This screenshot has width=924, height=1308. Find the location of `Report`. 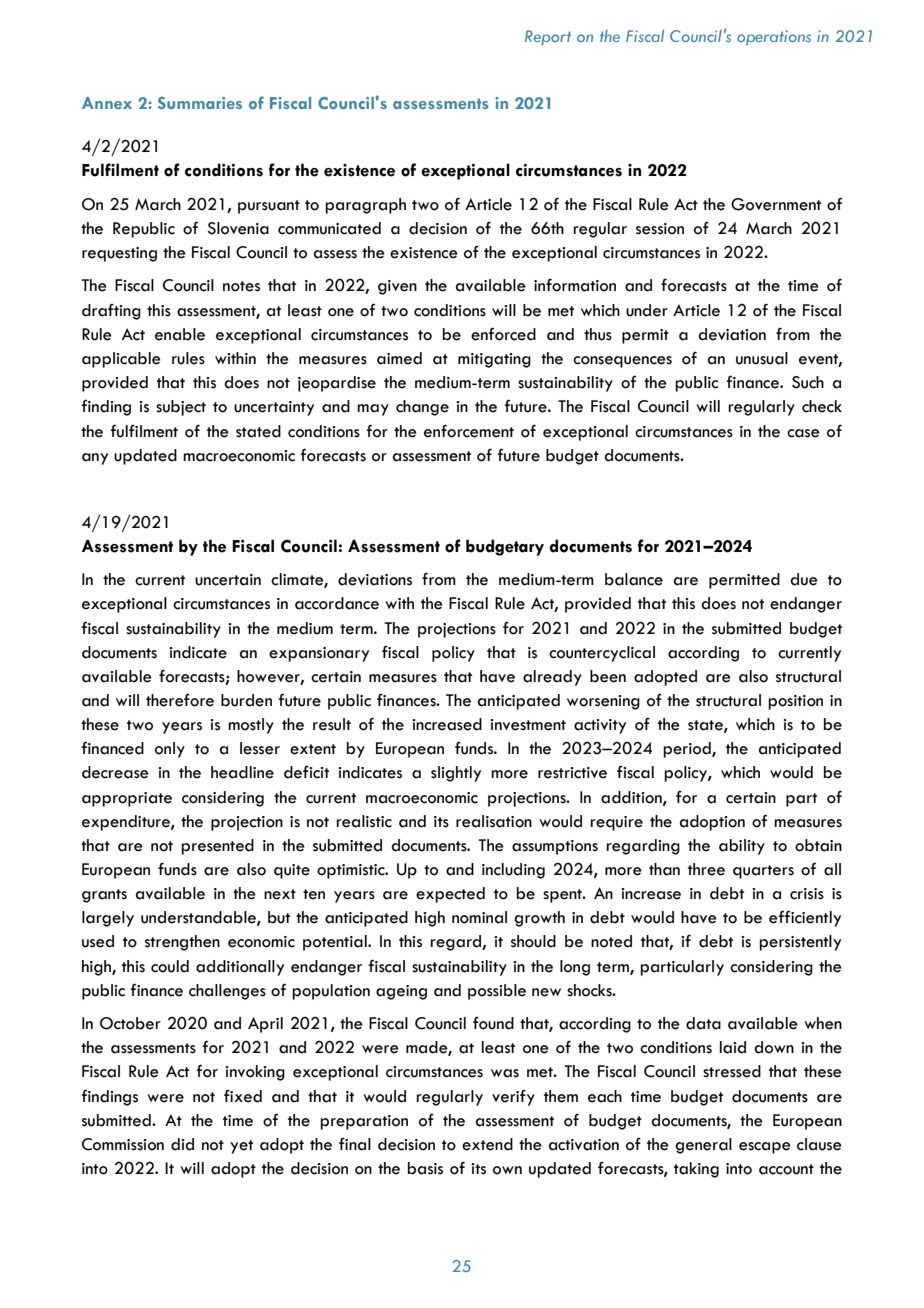

Report is located at coordinates (548, 38).
